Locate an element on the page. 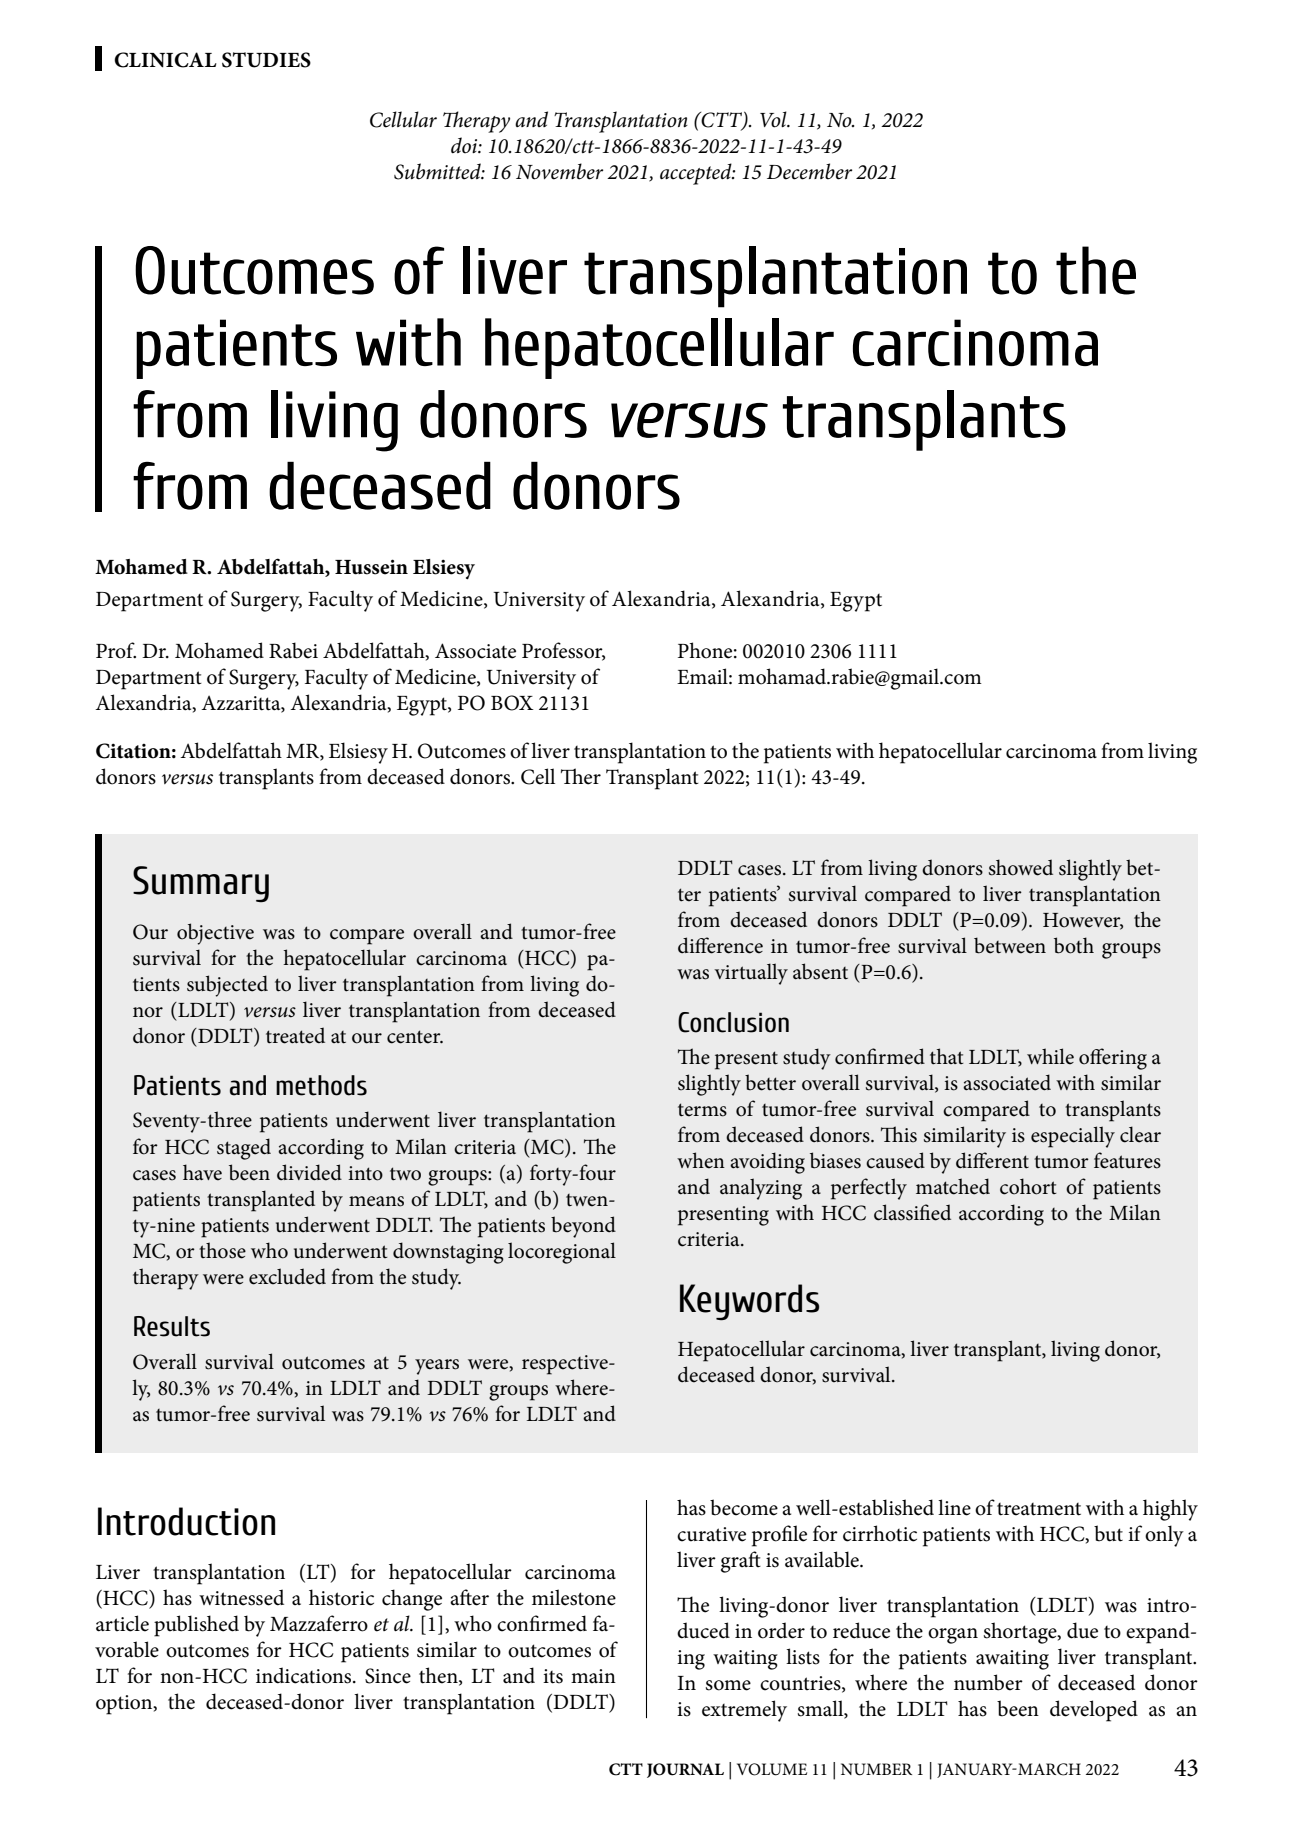 The height and width of the page is (1829, 1293). developed is located at coordinates (1094, 1711).
